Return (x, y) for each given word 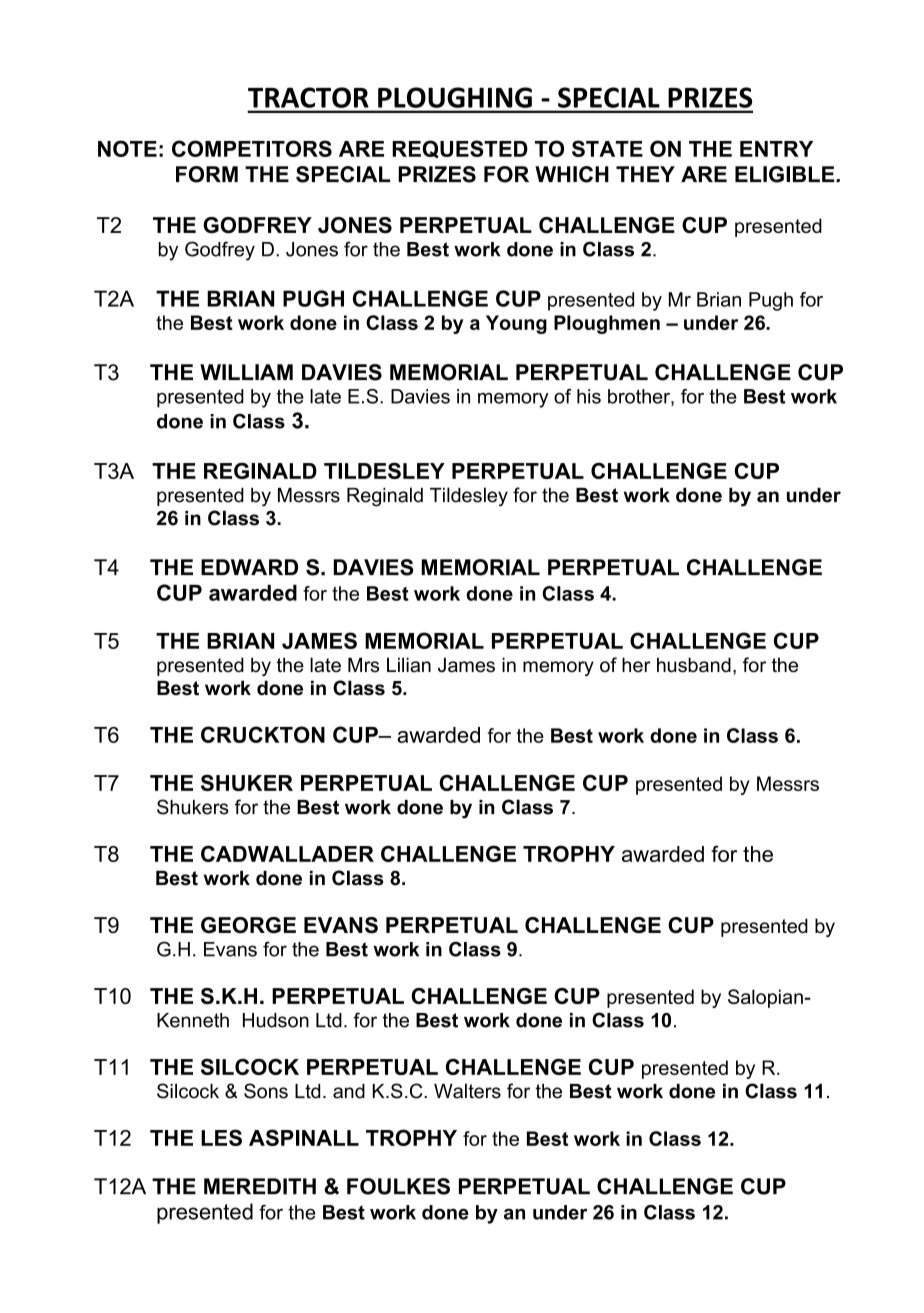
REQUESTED (460, 149)
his (589, 396)
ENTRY (776, 149)
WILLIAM (246, 372)
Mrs (363, 665)
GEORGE (248, 925)
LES (221, 1137)
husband (694, 665)
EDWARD (249, 567)
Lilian (409, 665)
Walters (467, 1091)
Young (516, 324)
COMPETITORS (252, 148)
